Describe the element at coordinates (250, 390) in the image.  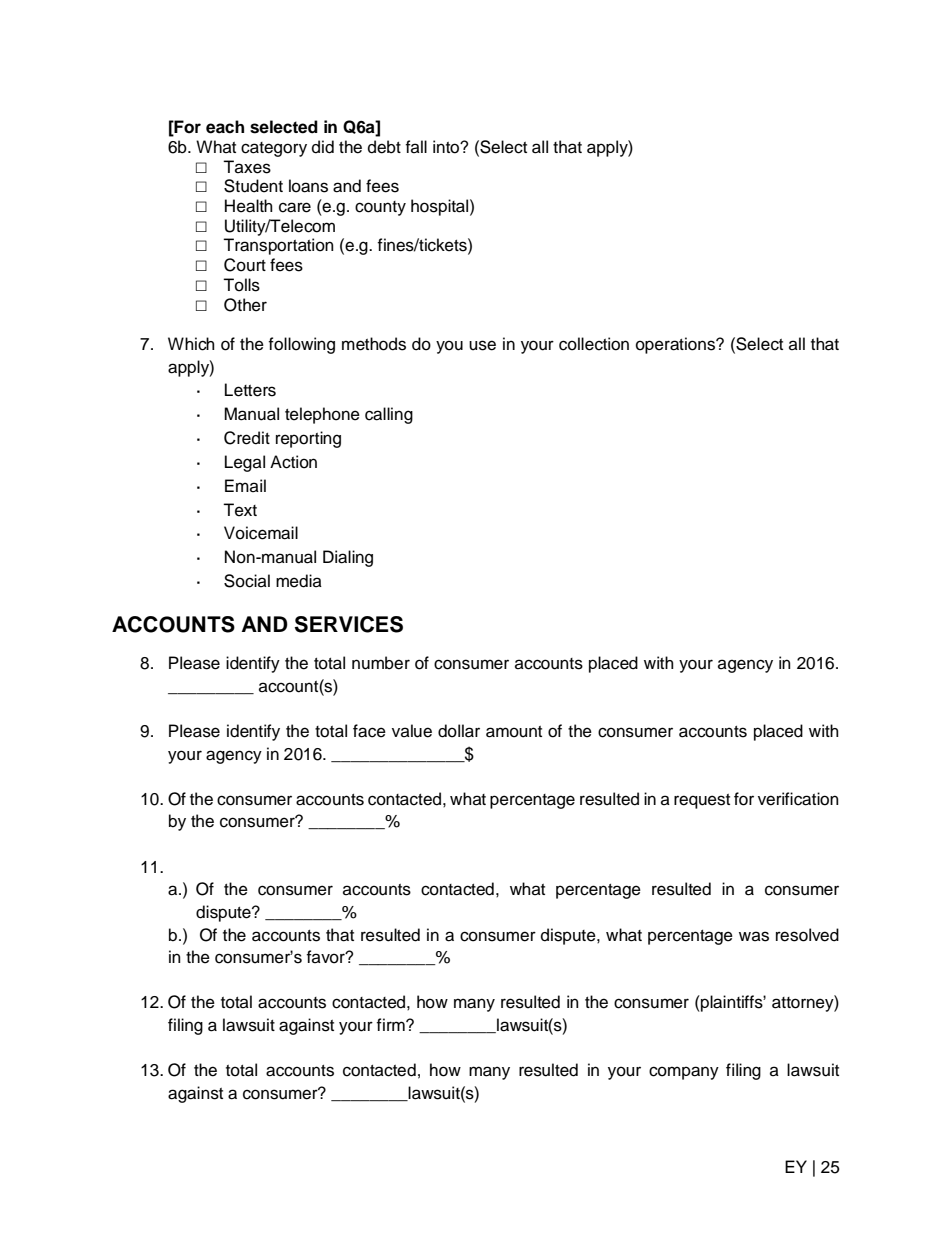
I see `Letters` at that location.
